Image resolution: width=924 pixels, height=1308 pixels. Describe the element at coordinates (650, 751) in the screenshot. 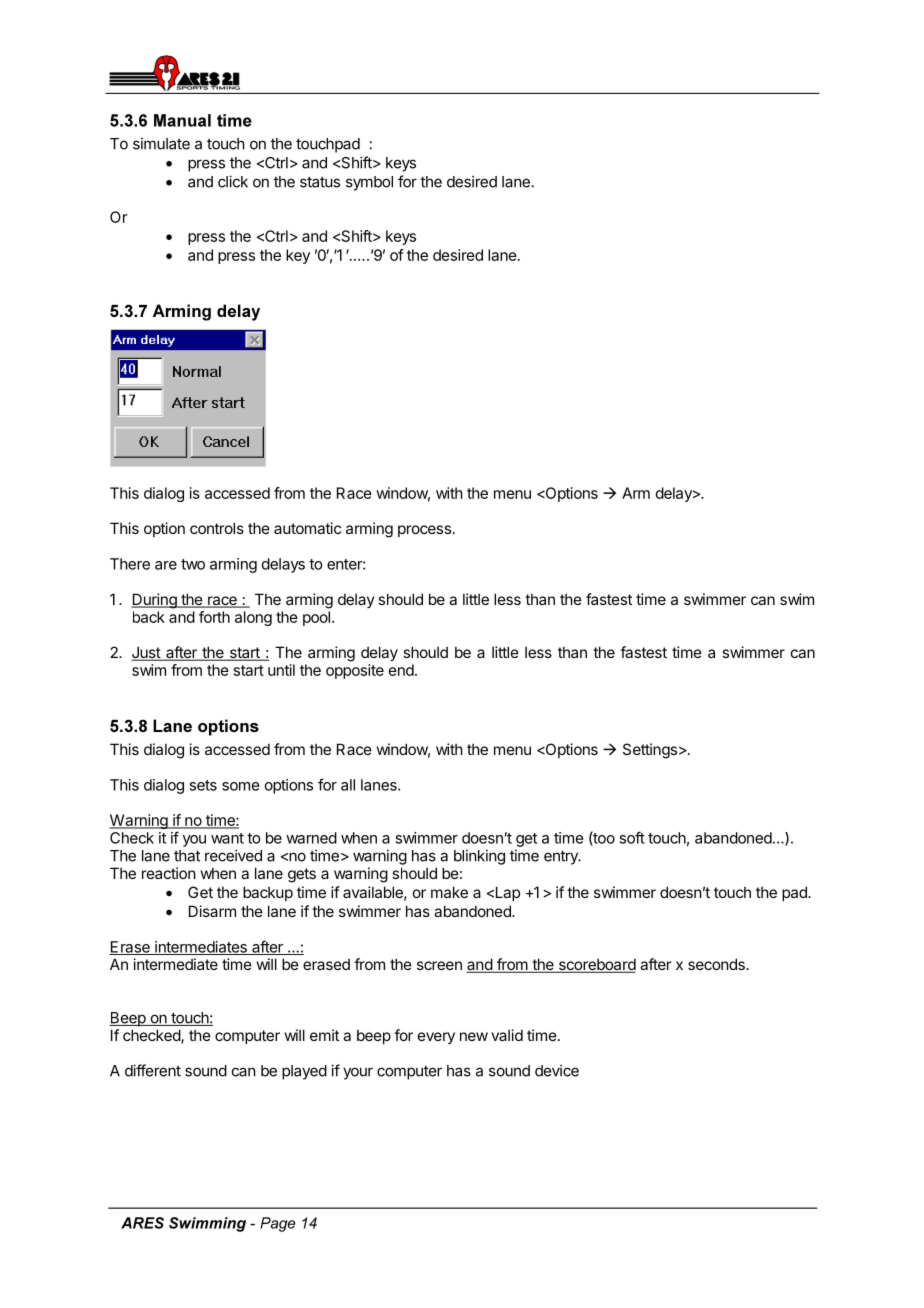

I see `Settings` at that location.
